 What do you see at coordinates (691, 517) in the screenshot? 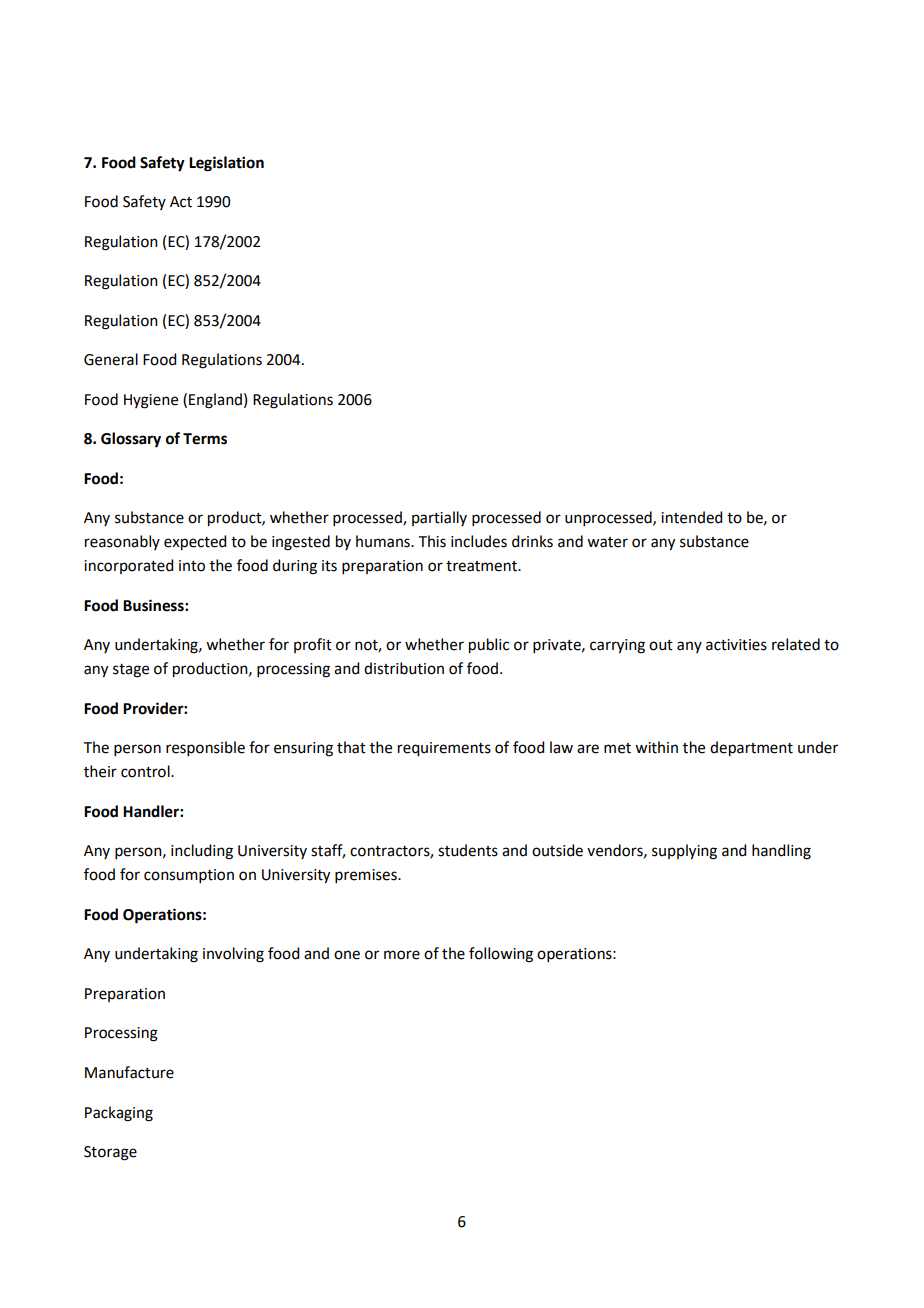
I see `intended` at bounding box center [691, 517].
